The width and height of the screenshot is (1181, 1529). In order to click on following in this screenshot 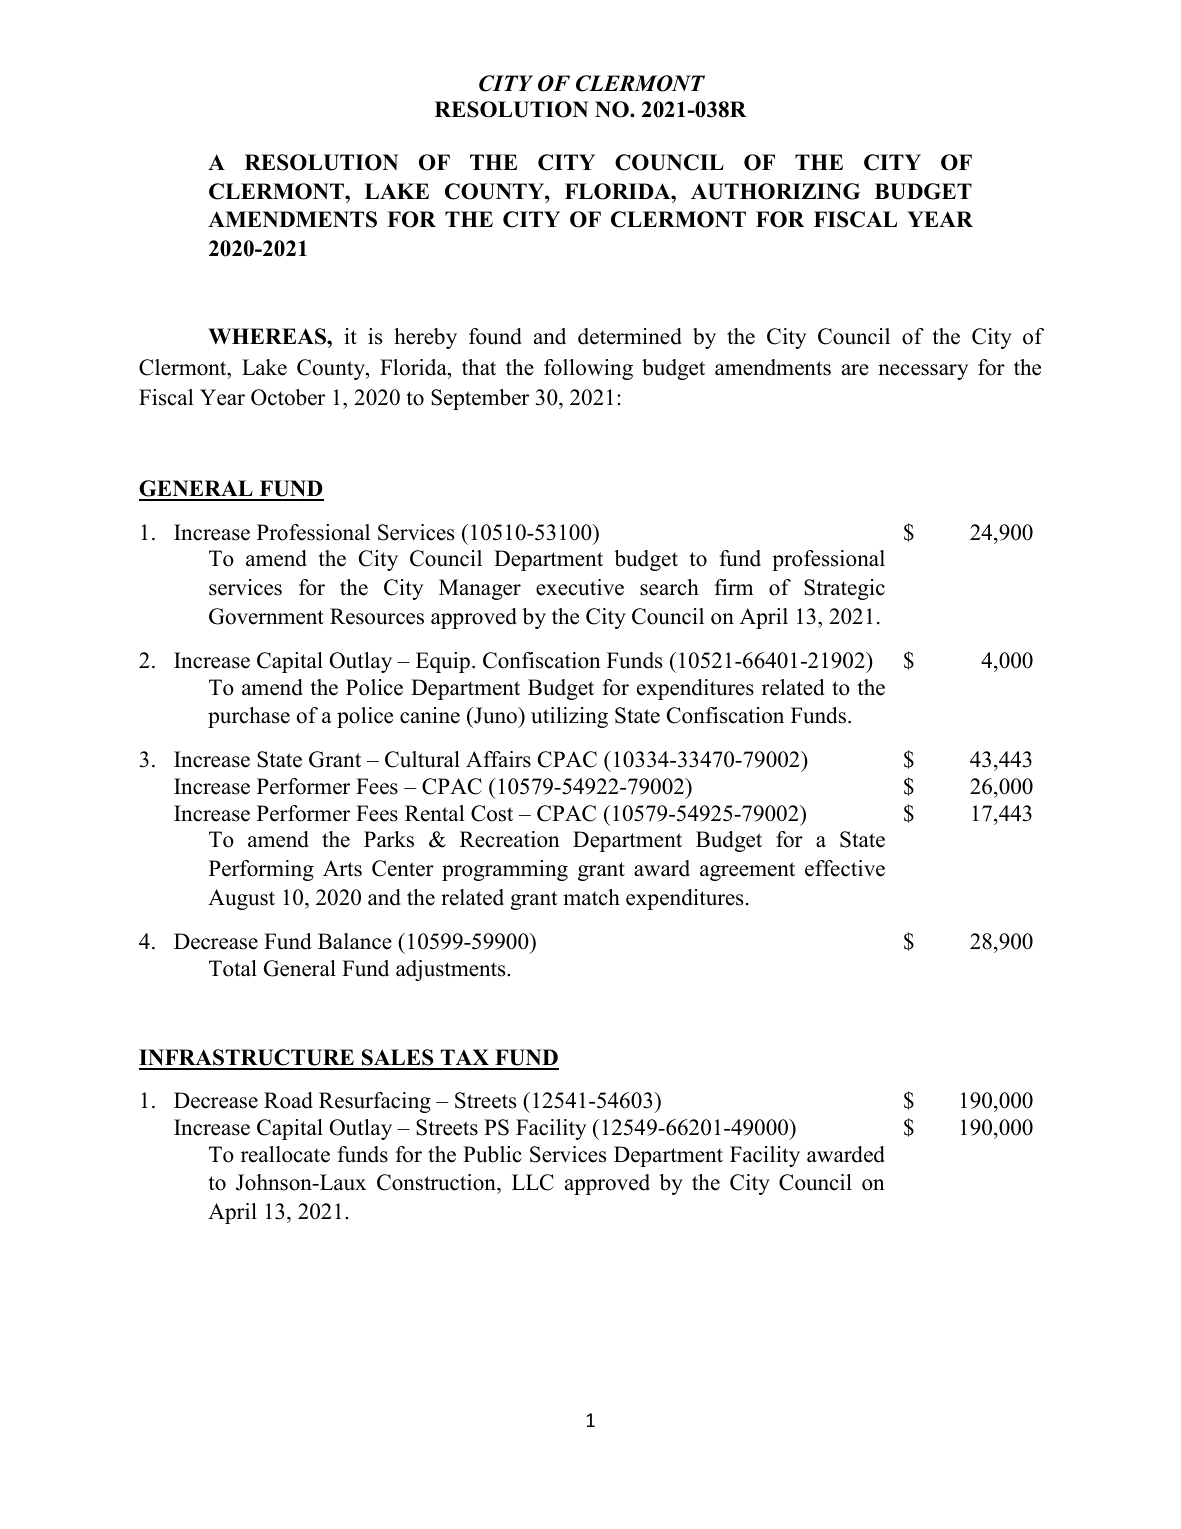, I will do `click(588, 369)`.
